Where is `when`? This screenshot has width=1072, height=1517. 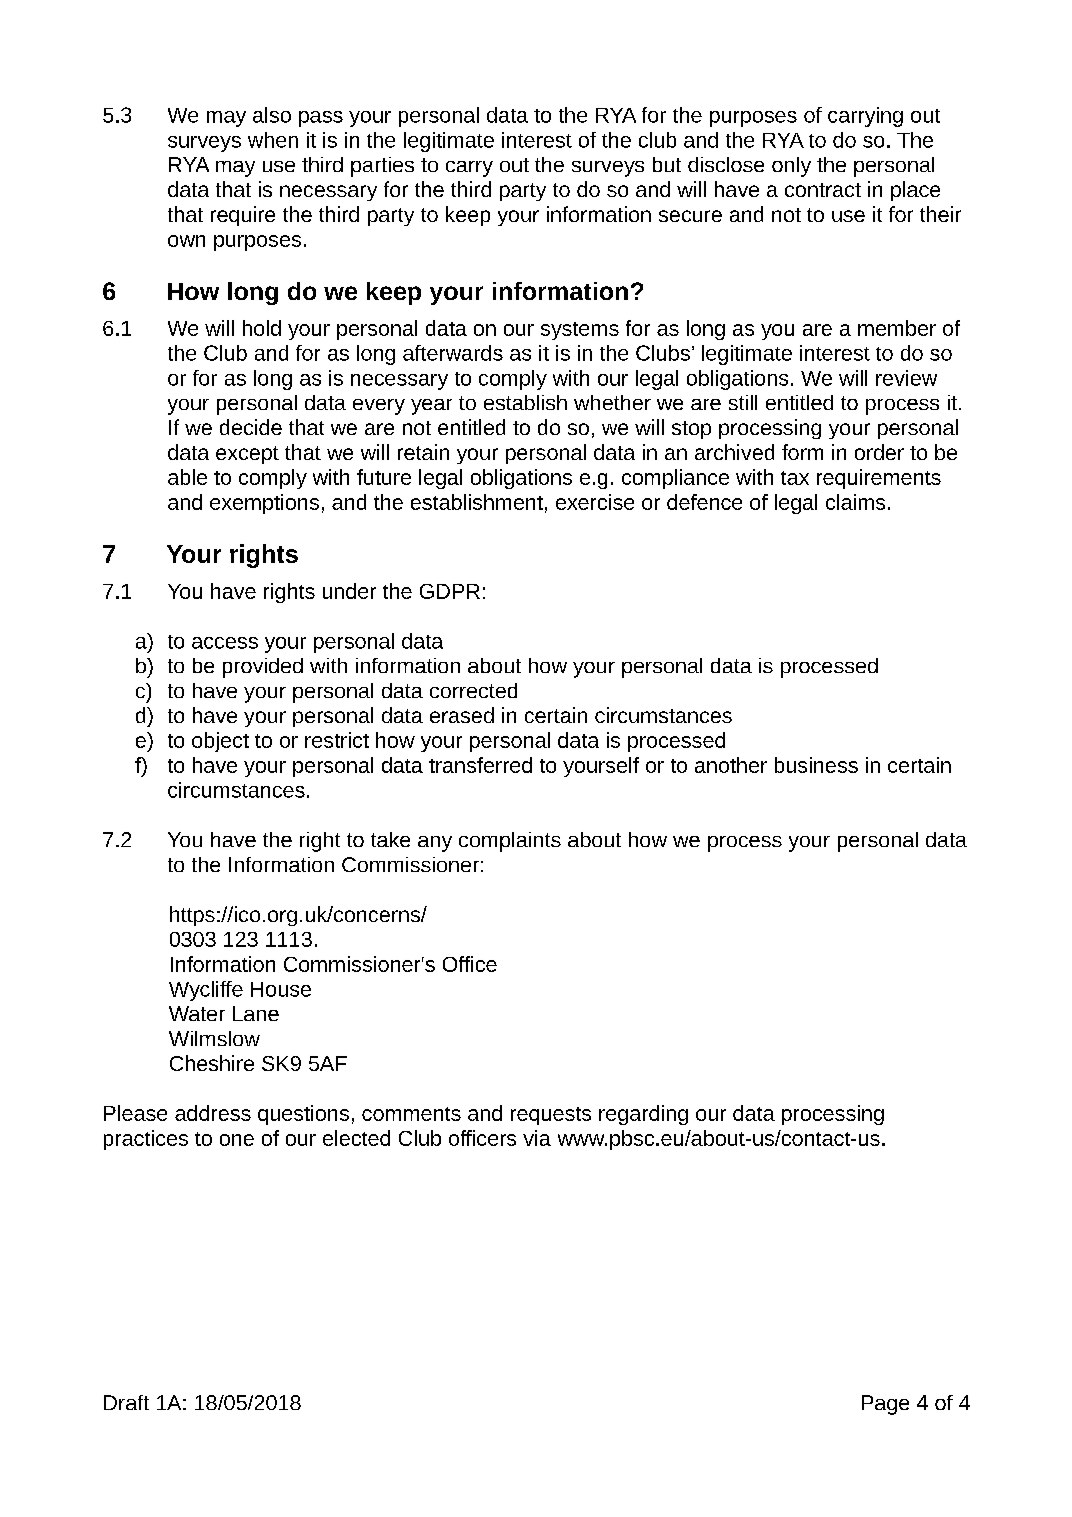
when is located at coordinates (273, 140).
